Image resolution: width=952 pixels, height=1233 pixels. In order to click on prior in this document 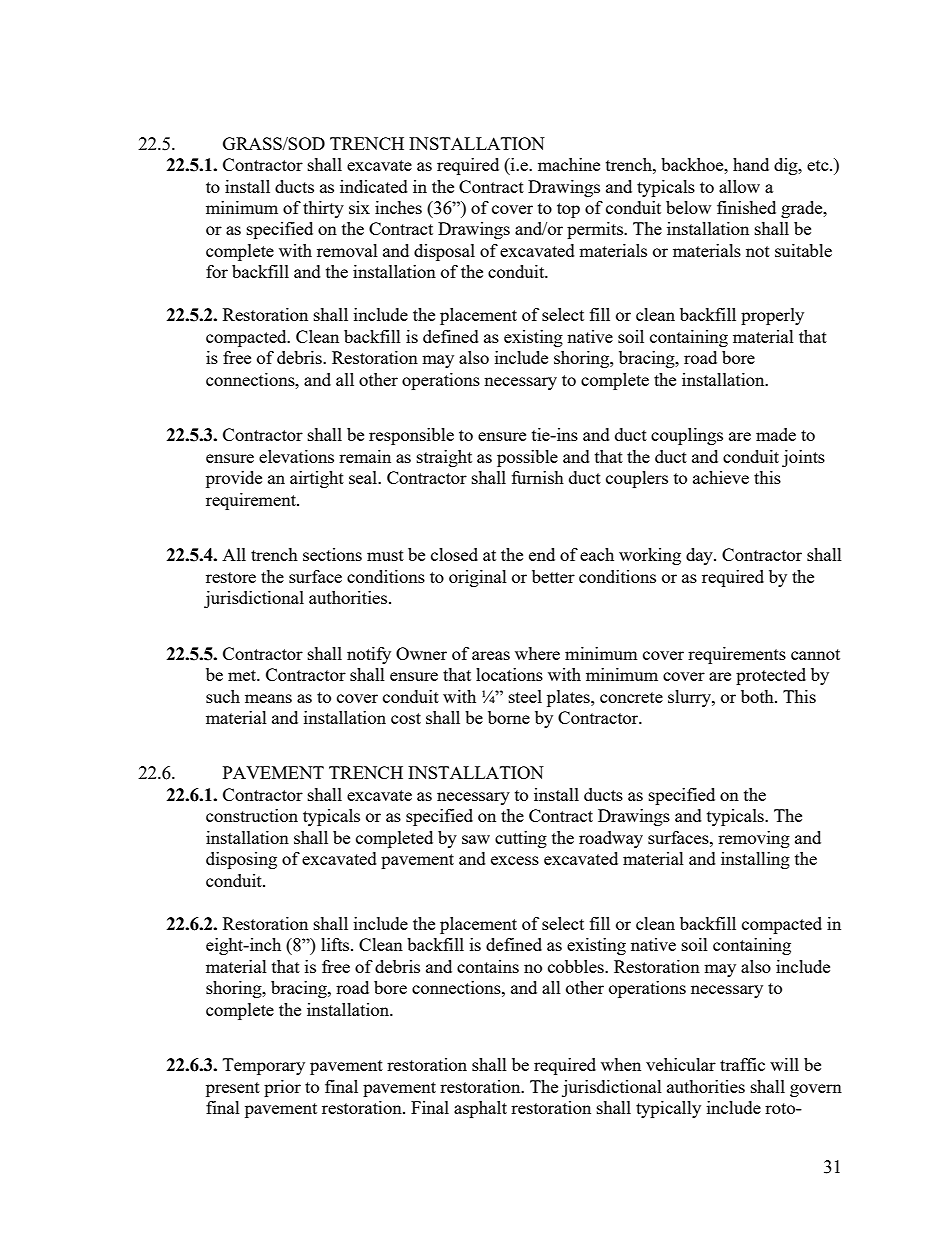, I will do `click(282, 1088)`.
